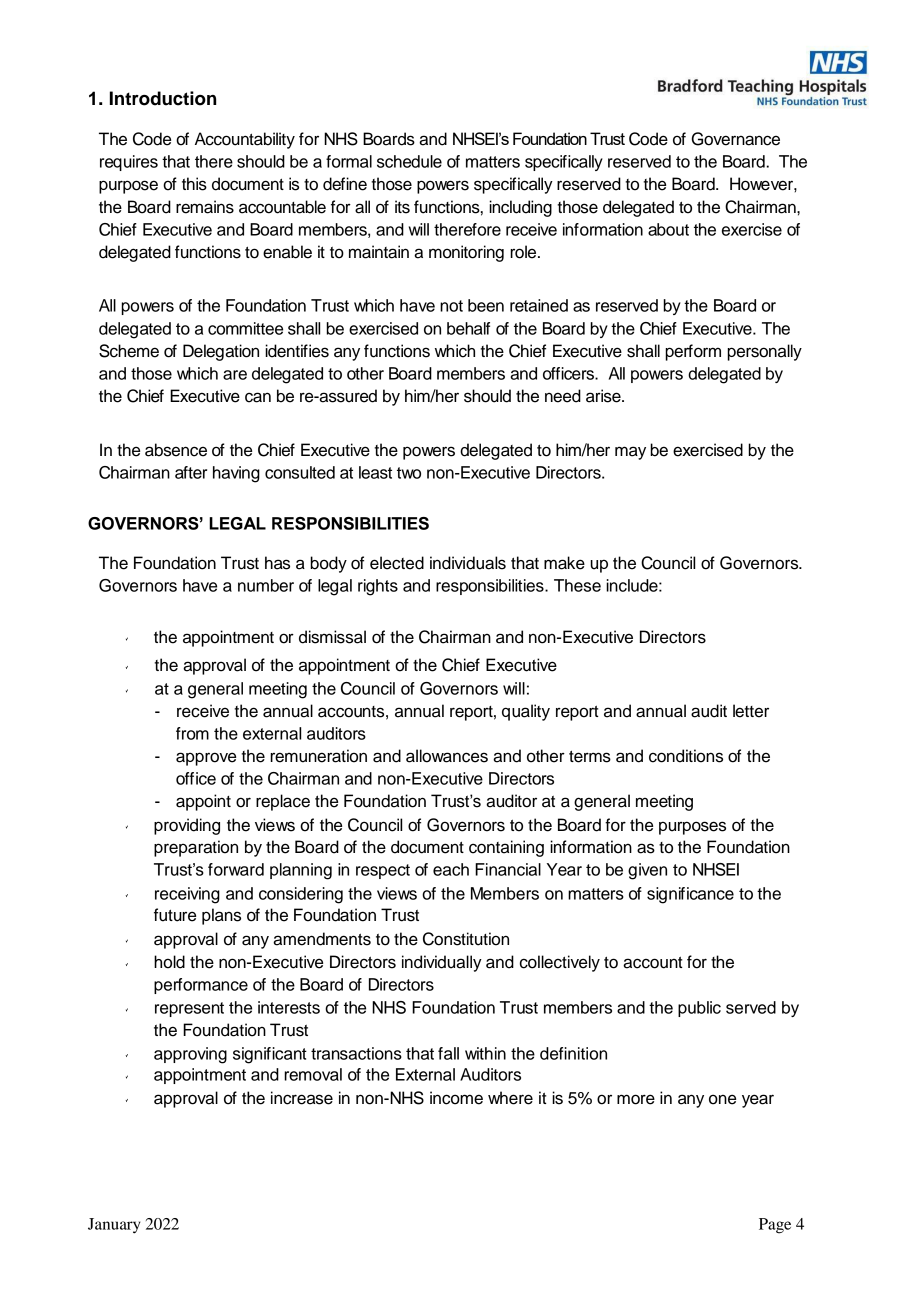 The width and height of the screenshot is (924, 1308). I want to click on schedule, so click(409, 161).
